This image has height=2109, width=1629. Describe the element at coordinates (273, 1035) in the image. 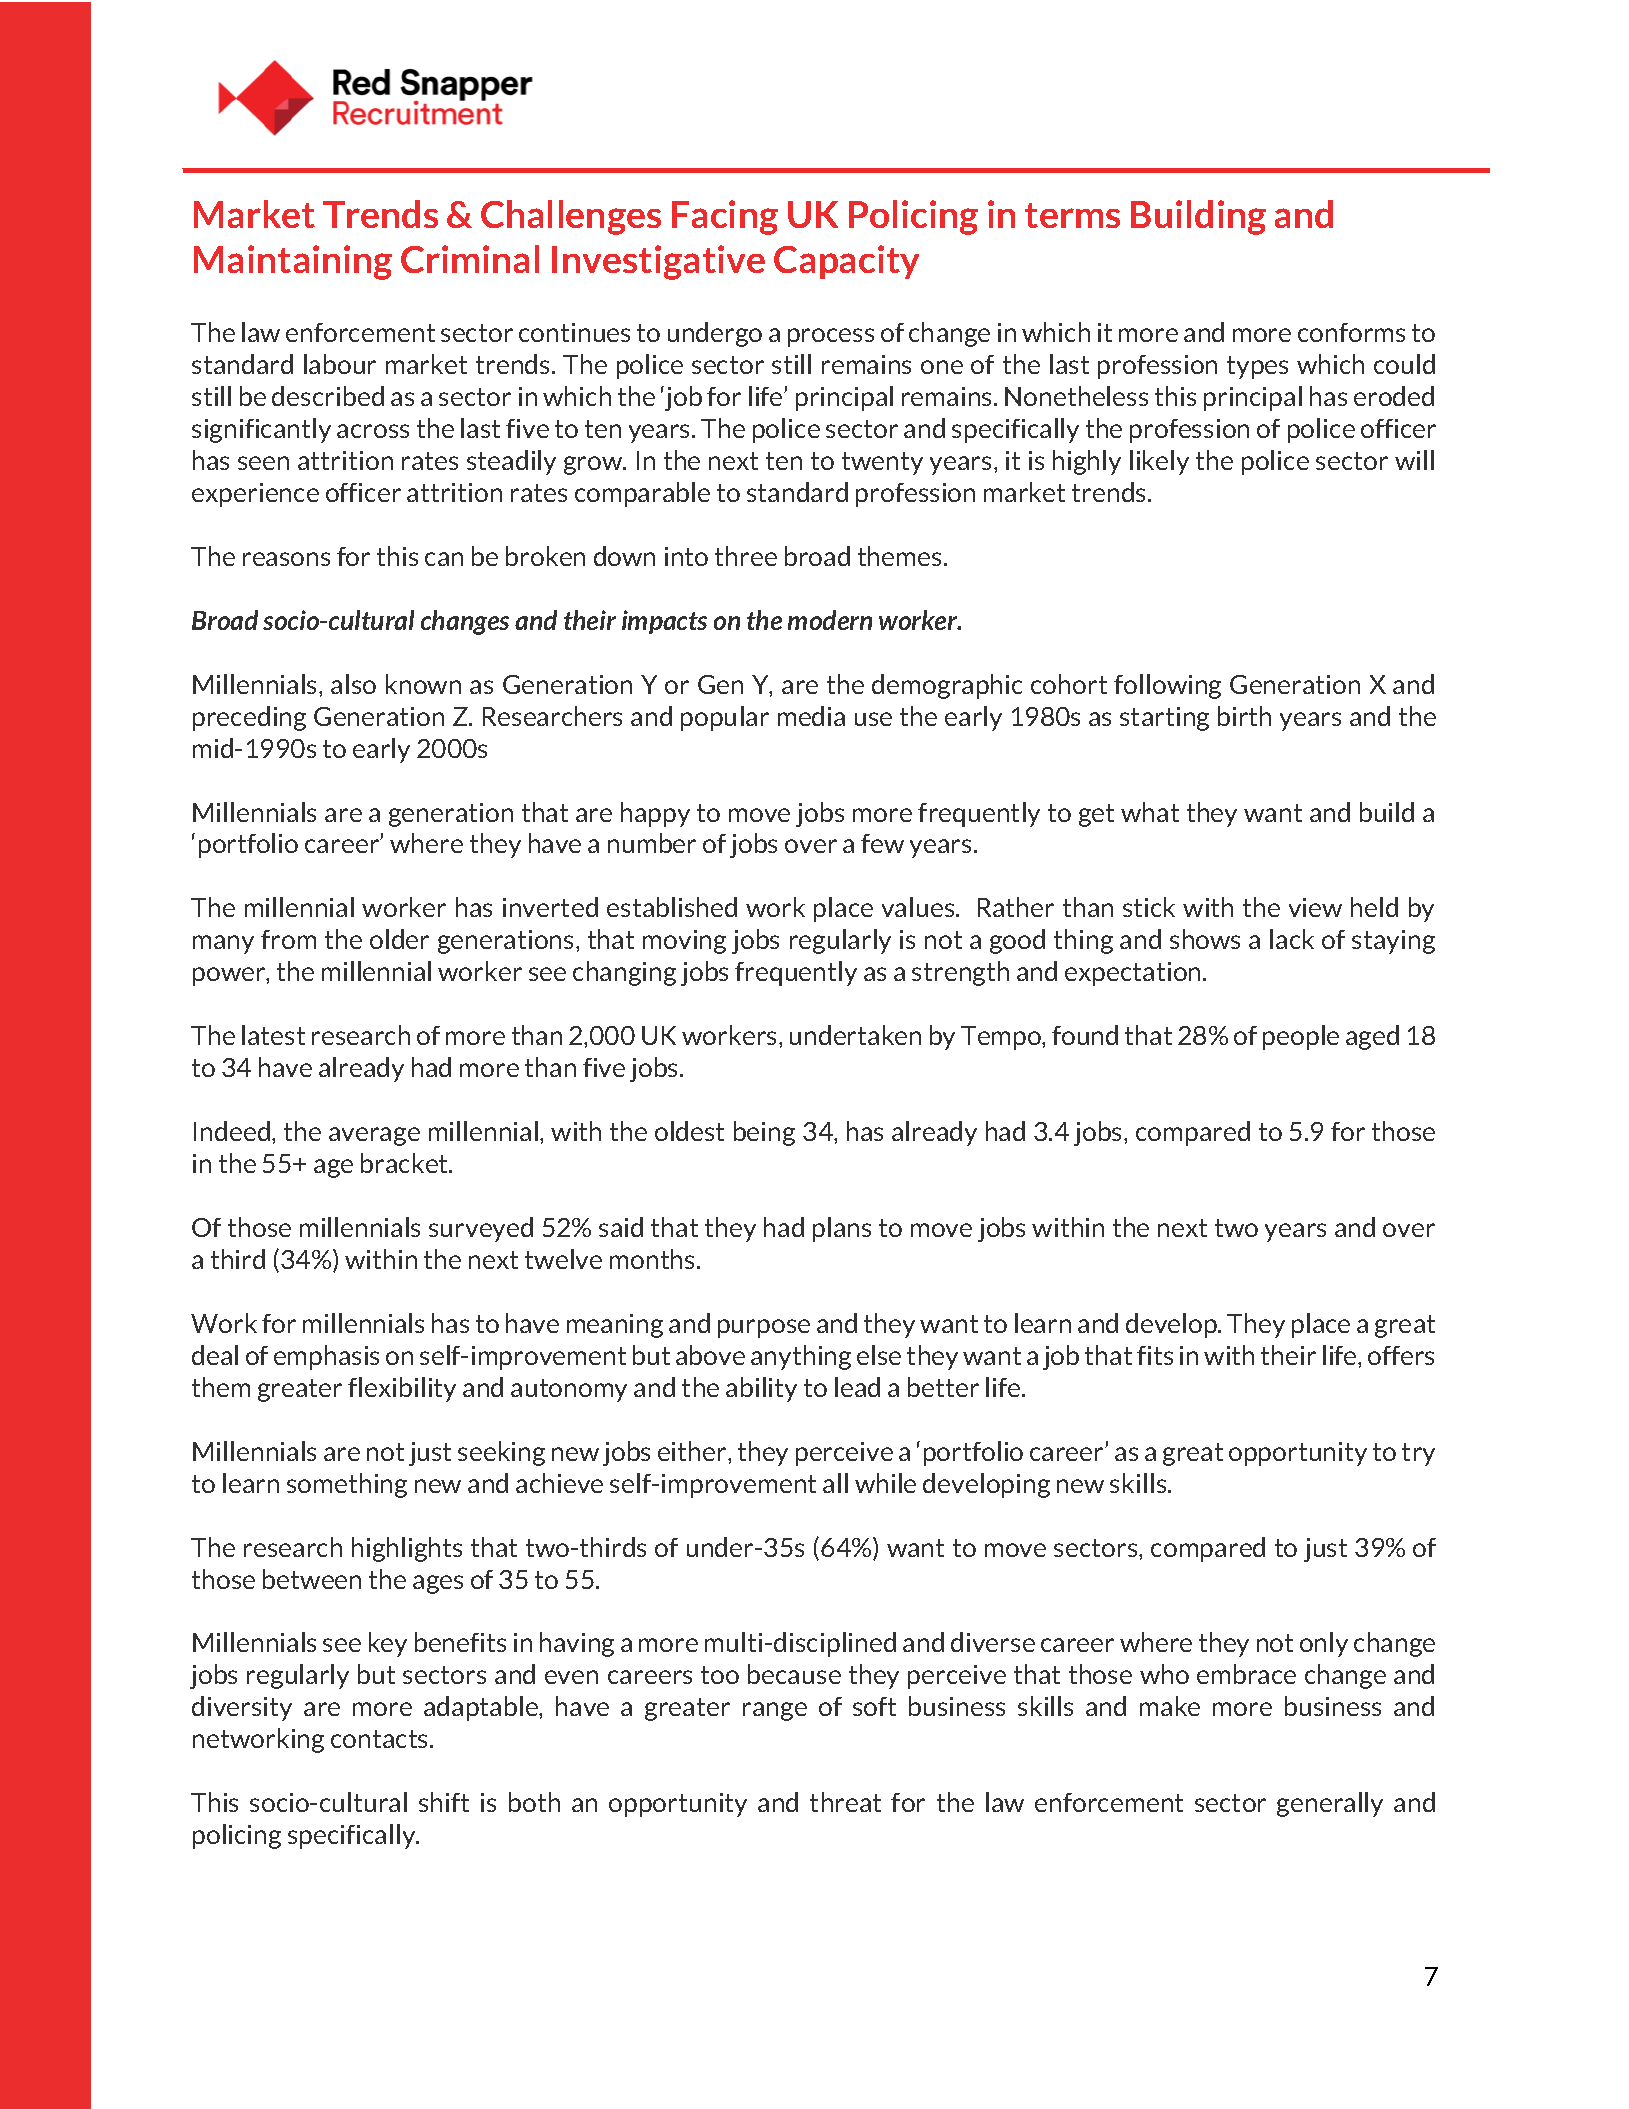

I see `latest` at that location.
